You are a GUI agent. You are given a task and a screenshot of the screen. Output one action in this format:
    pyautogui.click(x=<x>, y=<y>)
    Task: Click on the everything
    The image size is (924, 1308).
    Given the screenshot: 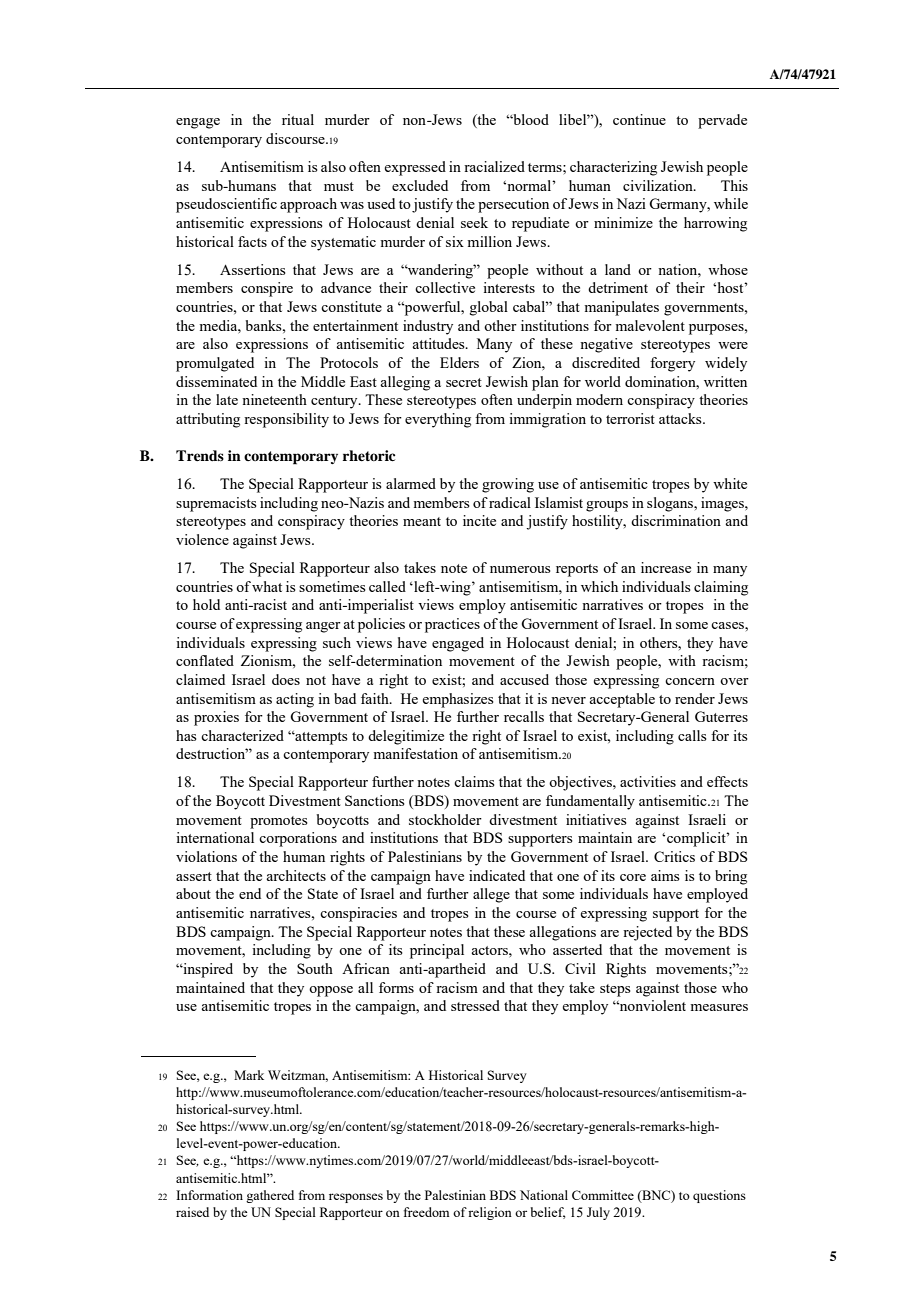 What is the action you would take?
    pyautogui.click(x=438, y=420)
